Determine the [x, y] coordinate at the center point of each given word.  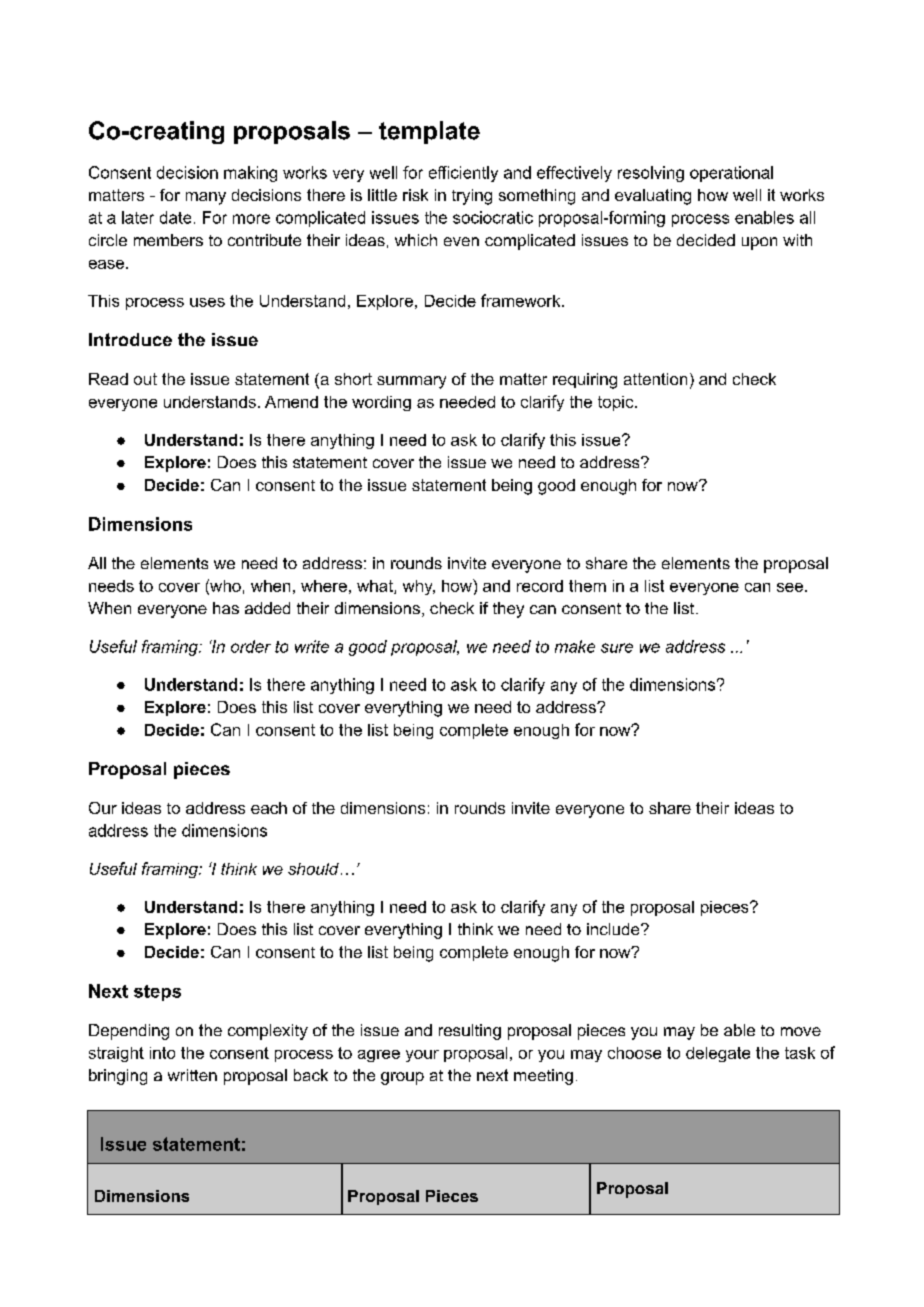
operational [731, 174]
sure [617, 648]
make [575, 646]
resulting [470, 1032]
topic [617, 403]
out [145, 379]
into [162, 1053]
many [206, 198]
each [269, 808]
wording [381, 403]
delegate [718, 1054]
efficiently [463, 174]
